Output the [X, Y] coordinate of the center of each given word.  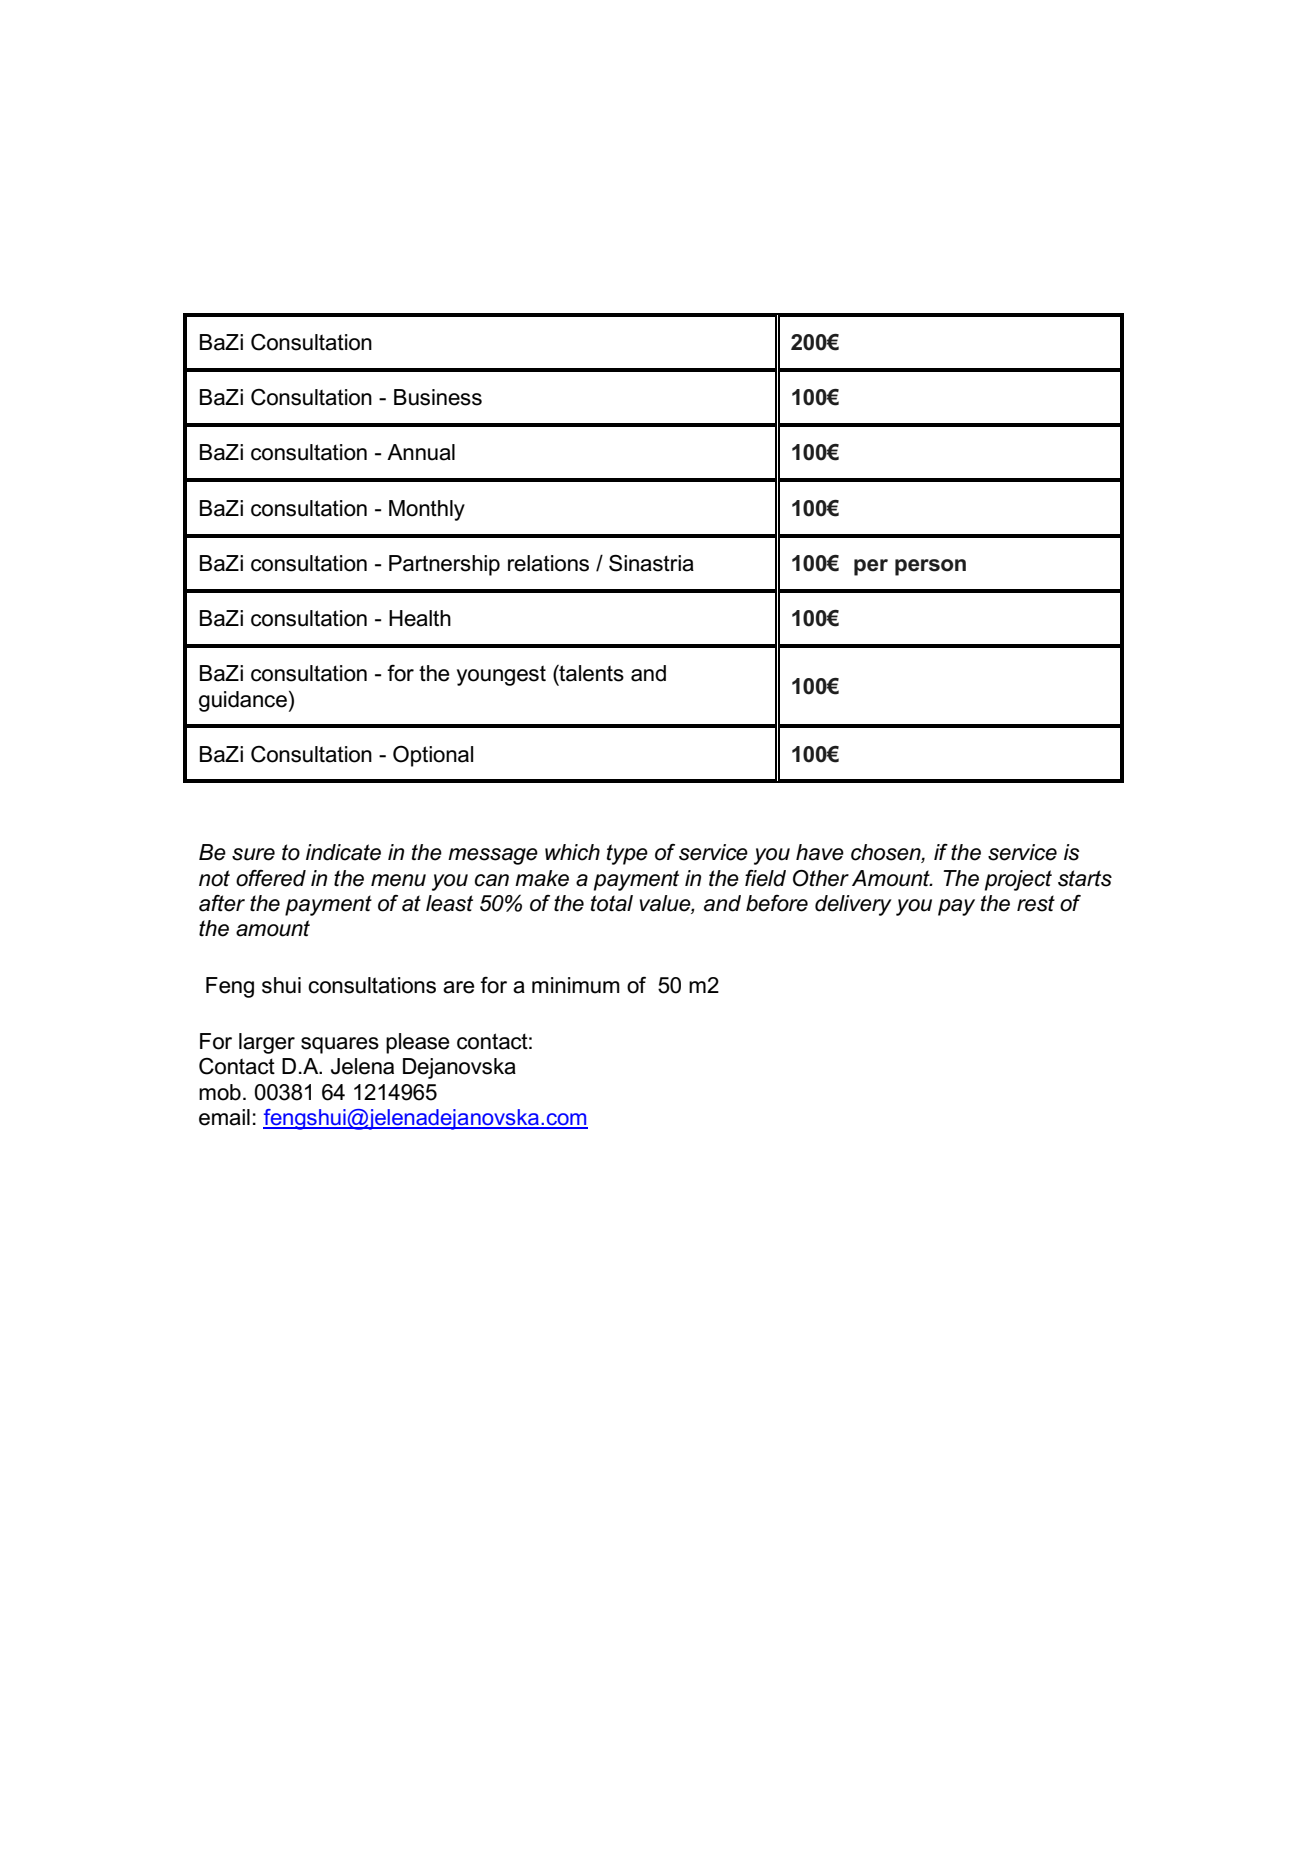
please [418, 1043]
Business [438, 397]
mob [220, 1092]
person [930, 567]
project [1018, 880]
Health [420, 618]
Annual [421, 452]
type [627, 854]
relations [548, 563]
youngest [501, 676]
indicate [343, 852]
